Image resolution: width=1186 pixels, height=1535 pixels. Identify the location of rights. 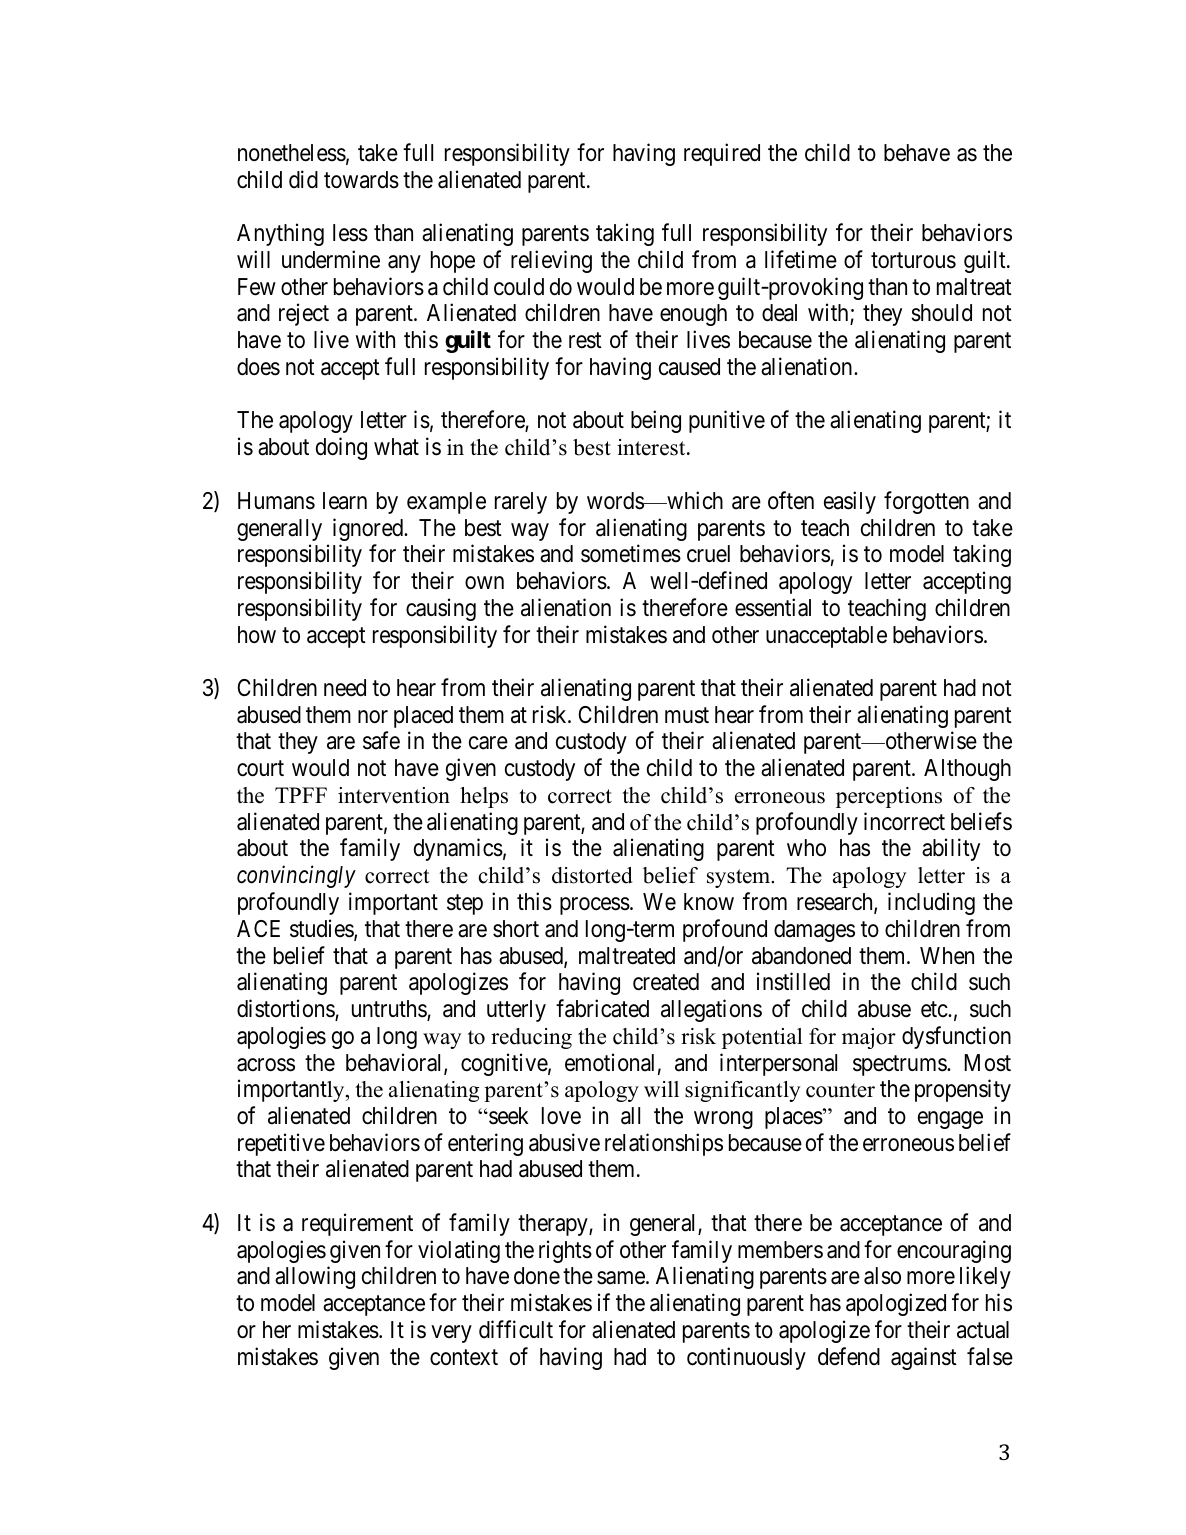
(565, 1251).
